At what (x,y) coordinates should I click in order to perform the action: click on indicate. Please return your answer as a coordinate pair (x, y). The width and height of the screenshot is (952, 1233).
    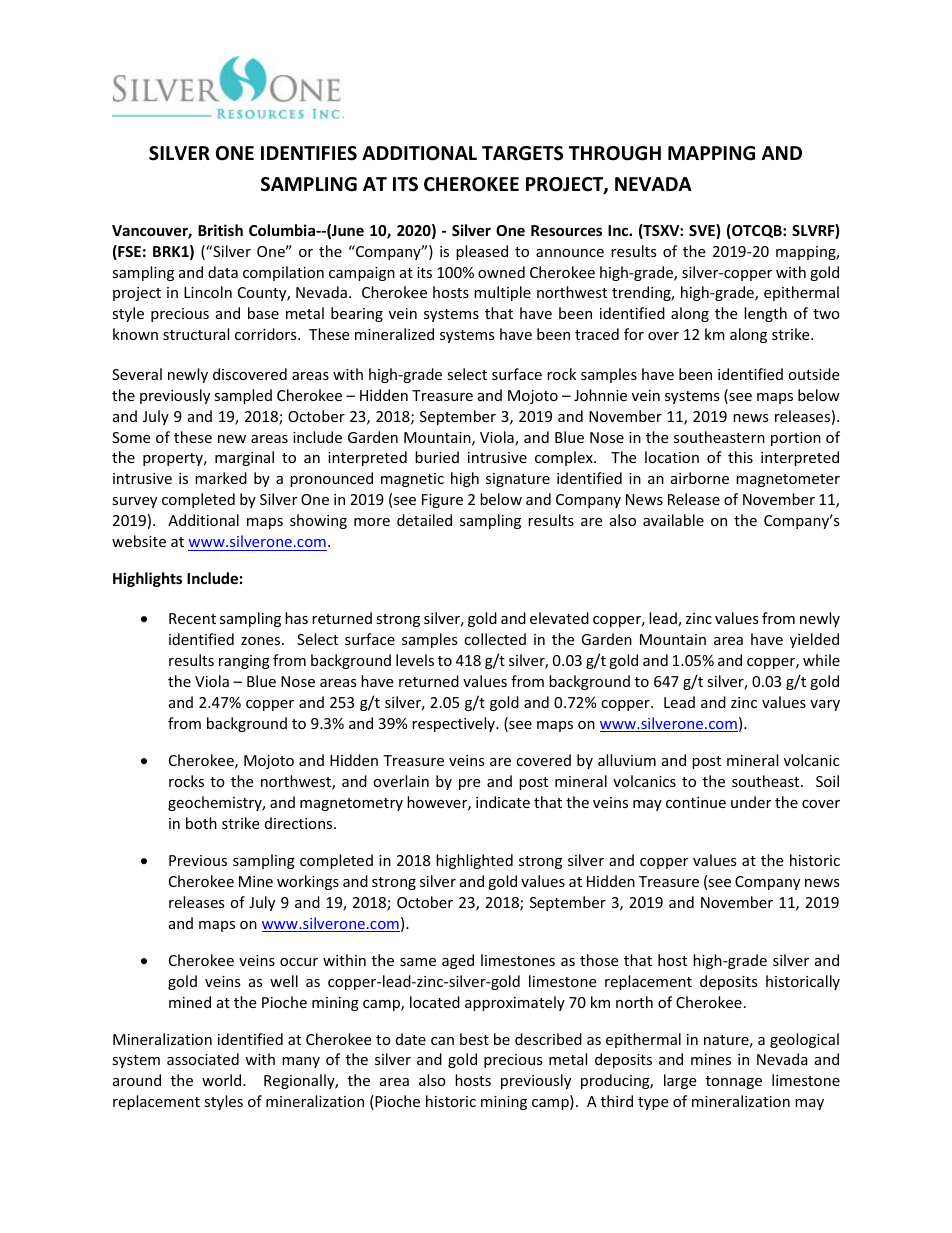
    Looking at the image, I should click on (503, 802).
